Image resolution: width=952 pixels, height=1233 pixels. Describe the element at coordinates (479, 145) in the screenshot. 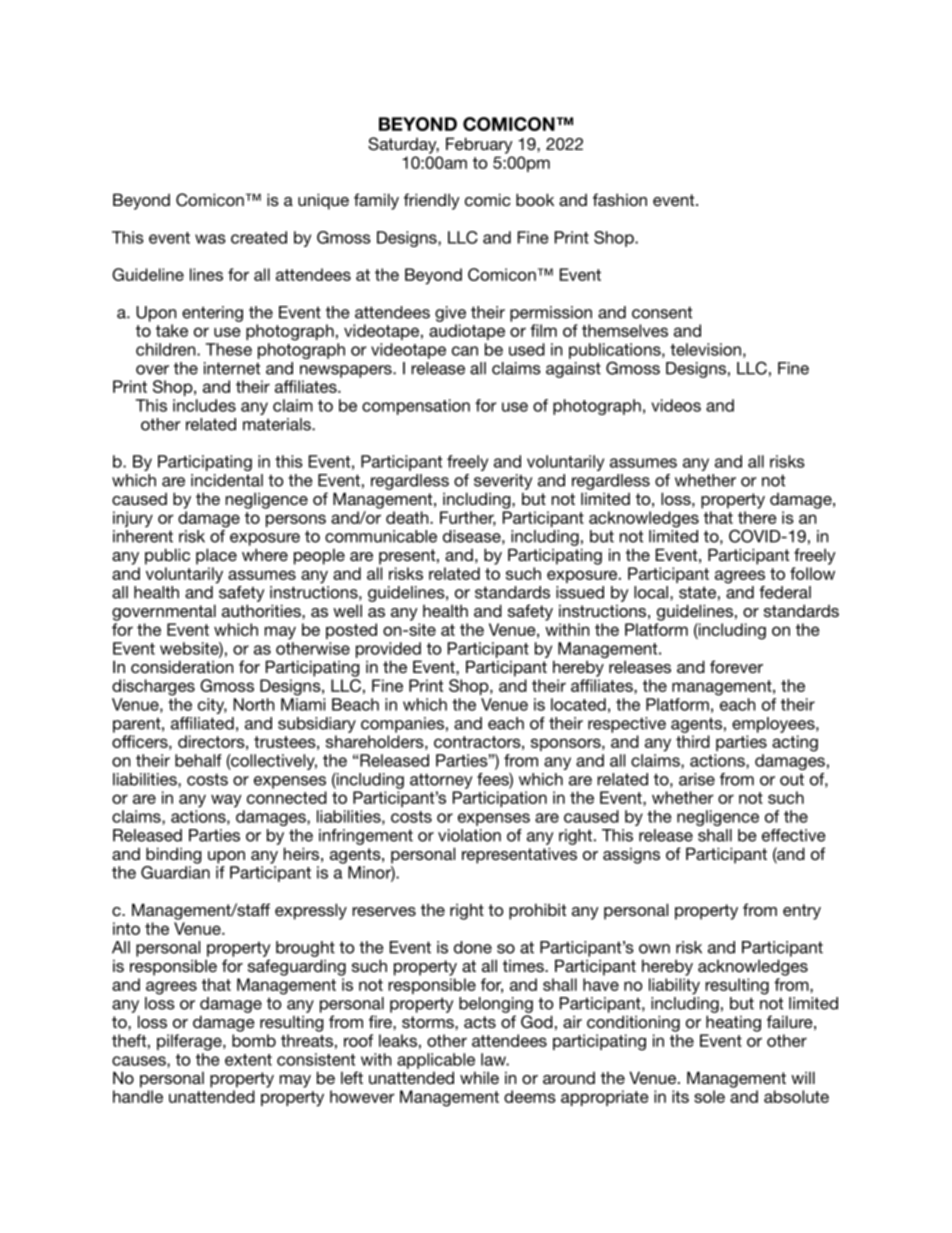

I see `February` at that location.
